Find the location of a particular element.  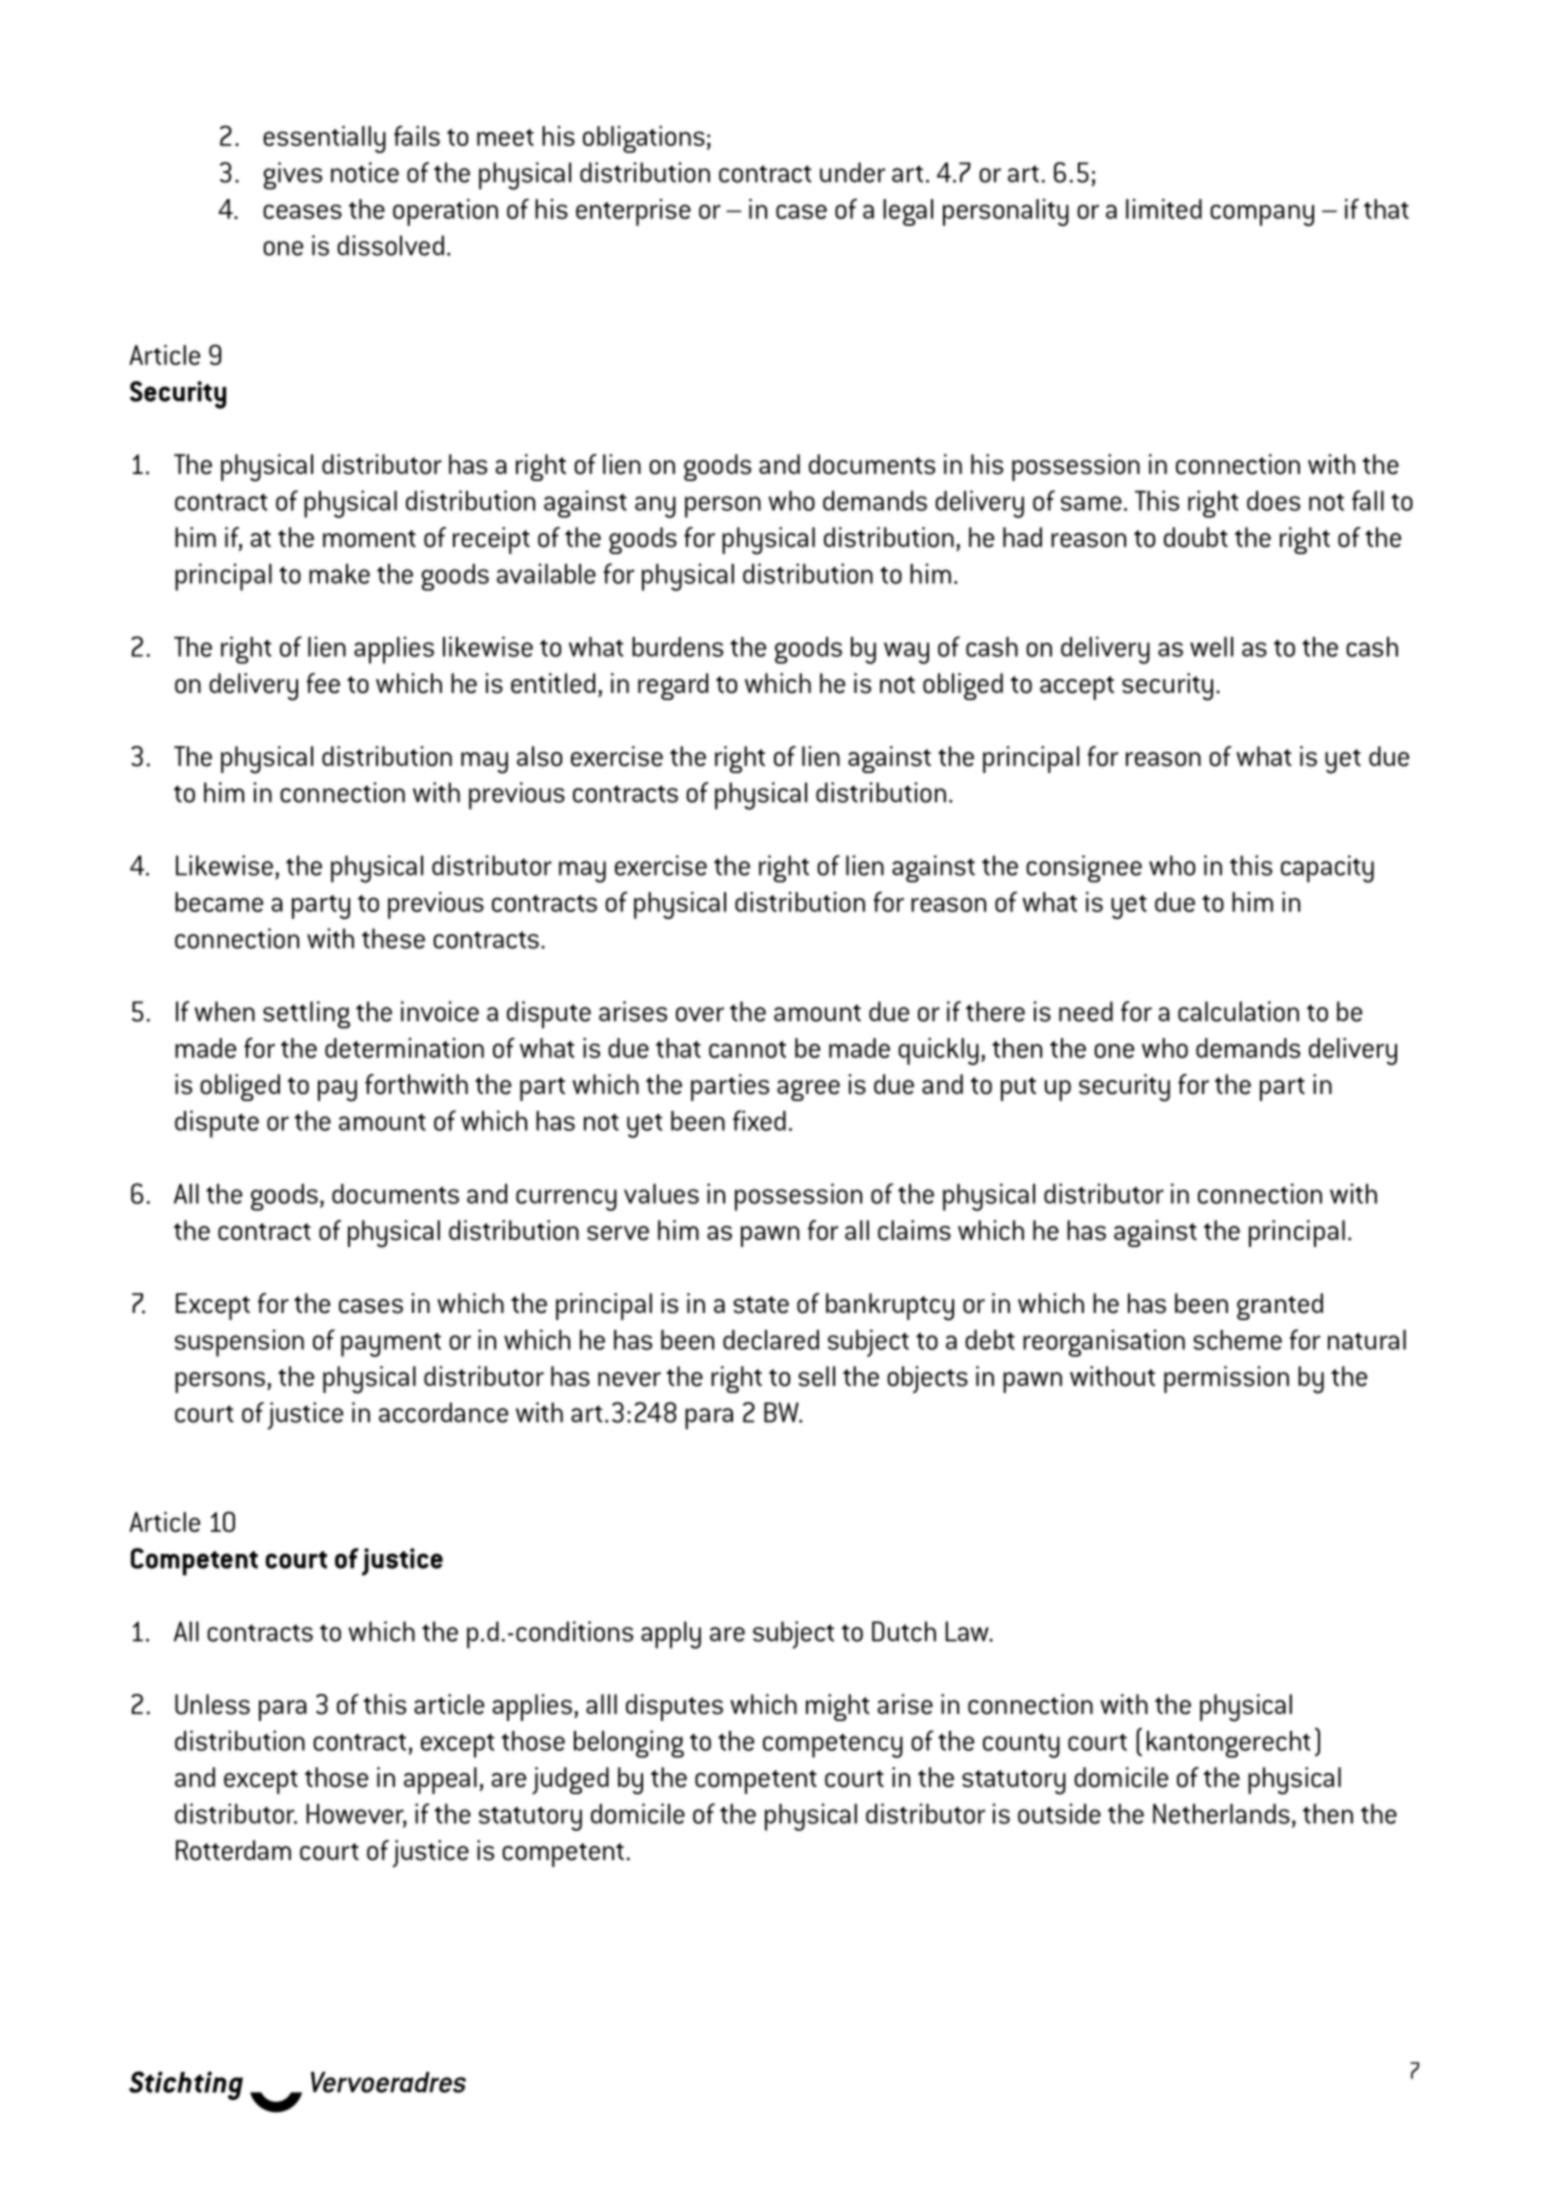

Netherlands is located at coordinates (1221, 1814).
